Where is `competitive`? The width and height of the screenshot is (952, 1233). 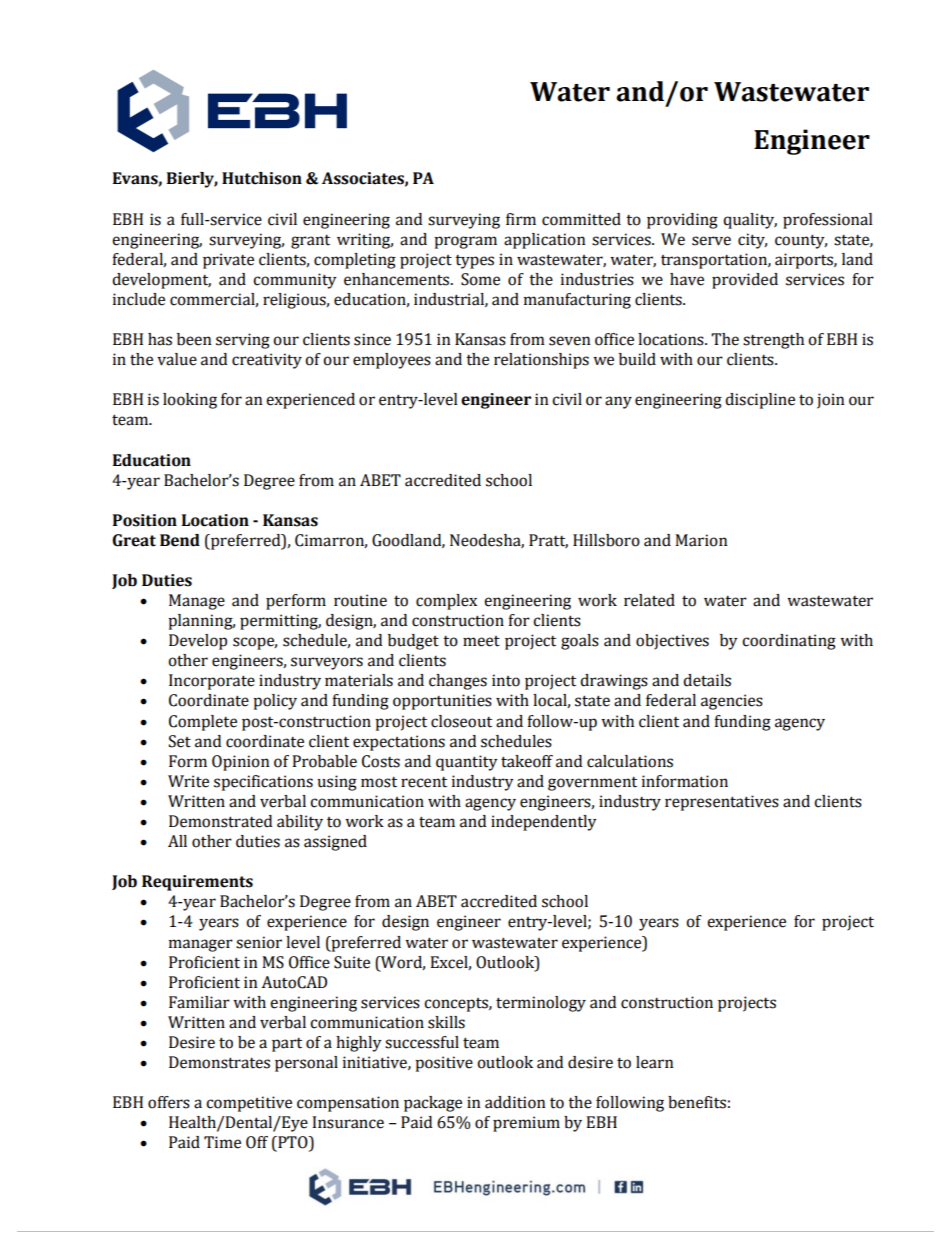 competitive is located at coordinates (249, 1104).
